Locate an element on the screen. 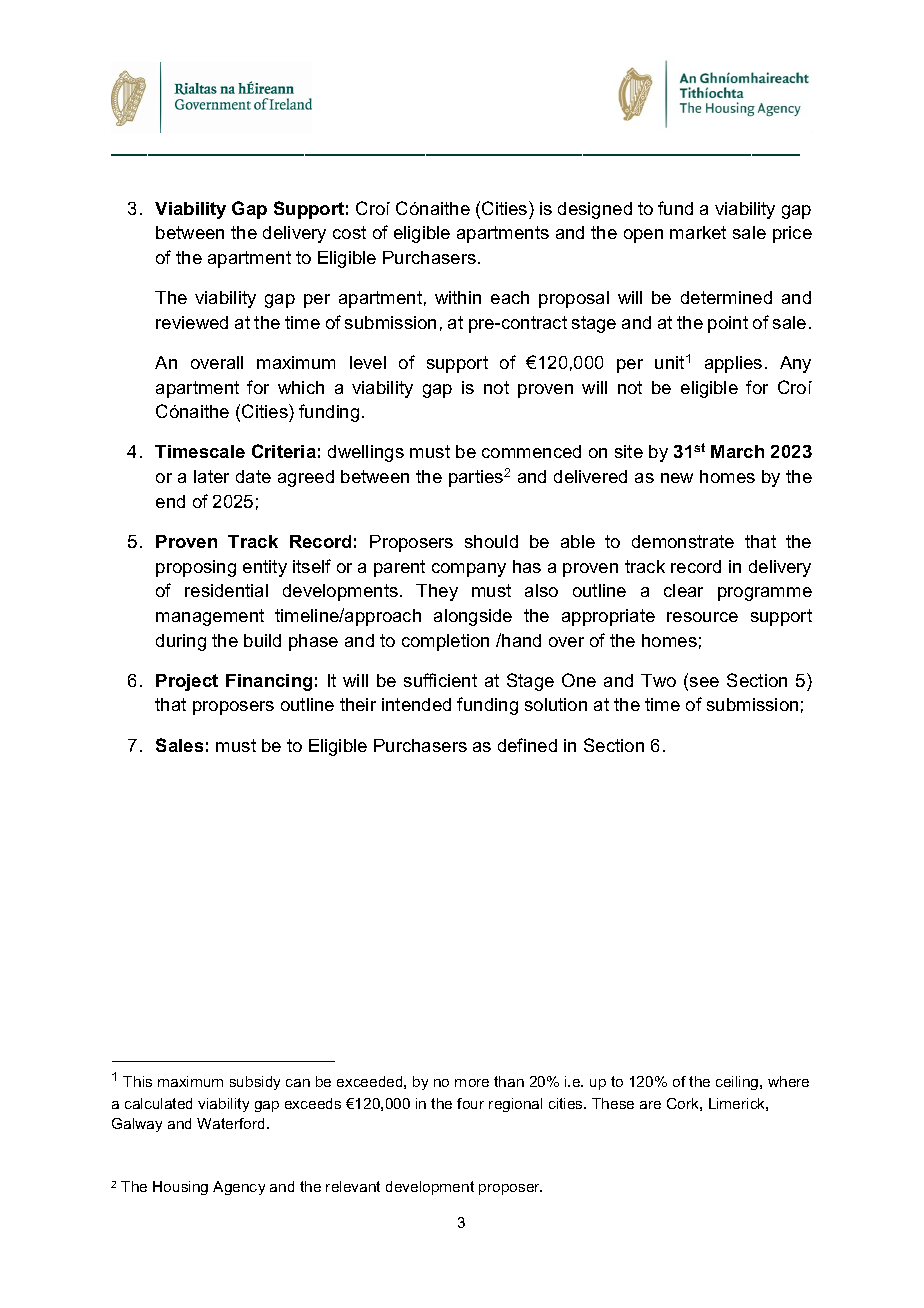 Image resolution: width=924 pixels, height=1308 pixels. four is located at coordinates (470, 1103).
